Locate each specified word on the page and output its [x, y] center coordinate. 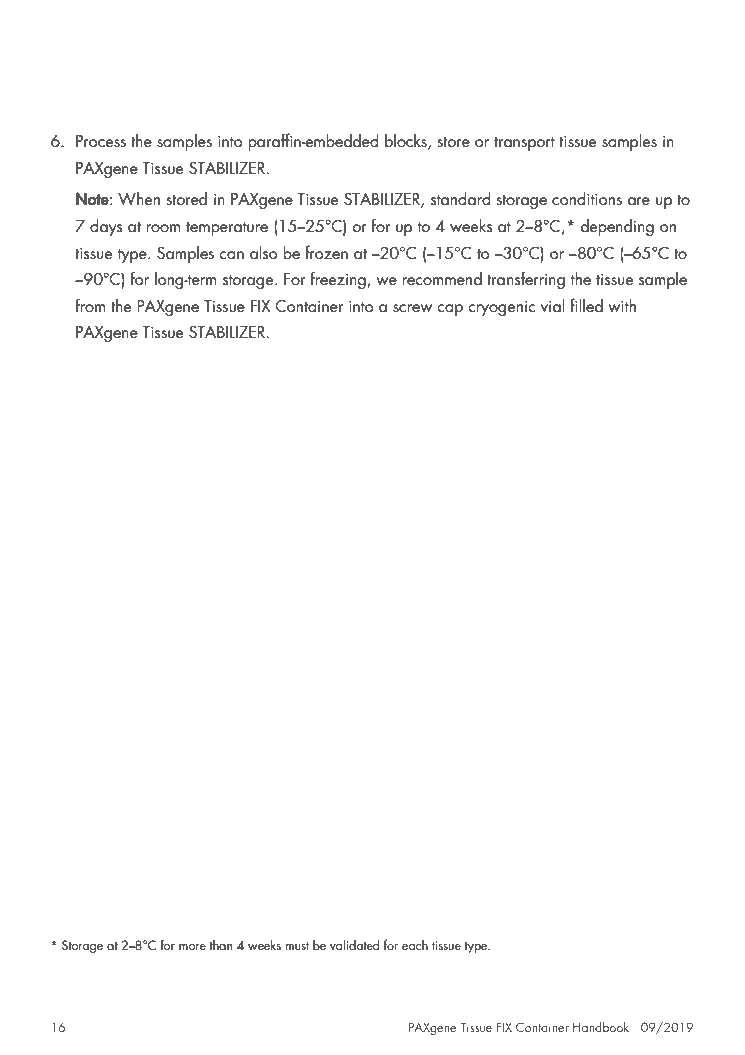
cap [450, 310]
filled [586, 305]
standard [460, 198]
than [221, 945]
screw [412, 308]
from [90, 305]
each [415, 945]
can [231, 255]
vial [553, 305]
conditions [587, 198]
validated [354, 944]
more [192, 947]
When [139, 198]
